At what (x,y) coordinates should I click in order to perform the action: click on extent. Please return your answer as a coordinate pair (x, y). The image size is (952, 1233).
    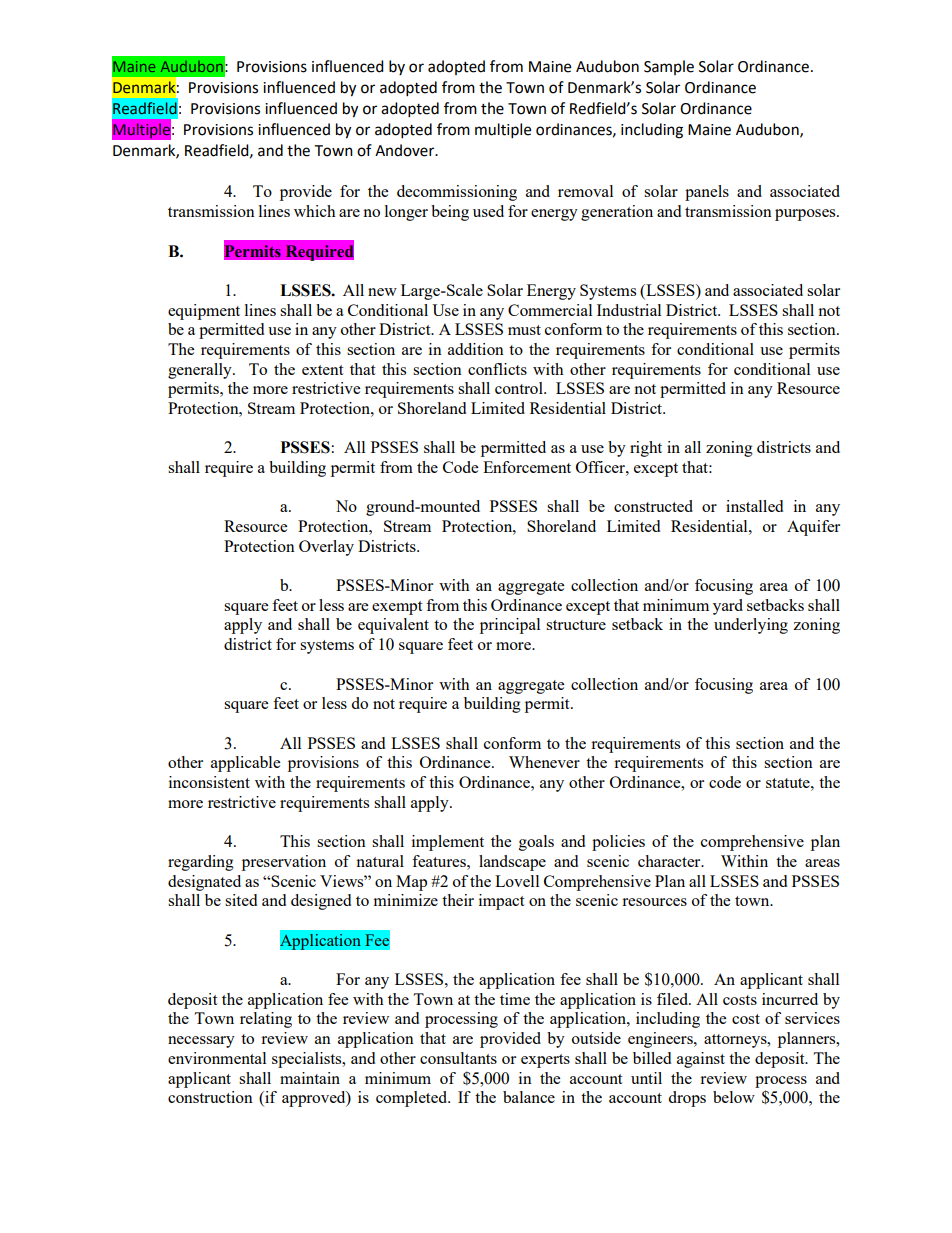
    Looking at the image, I should click on (322, 370).
